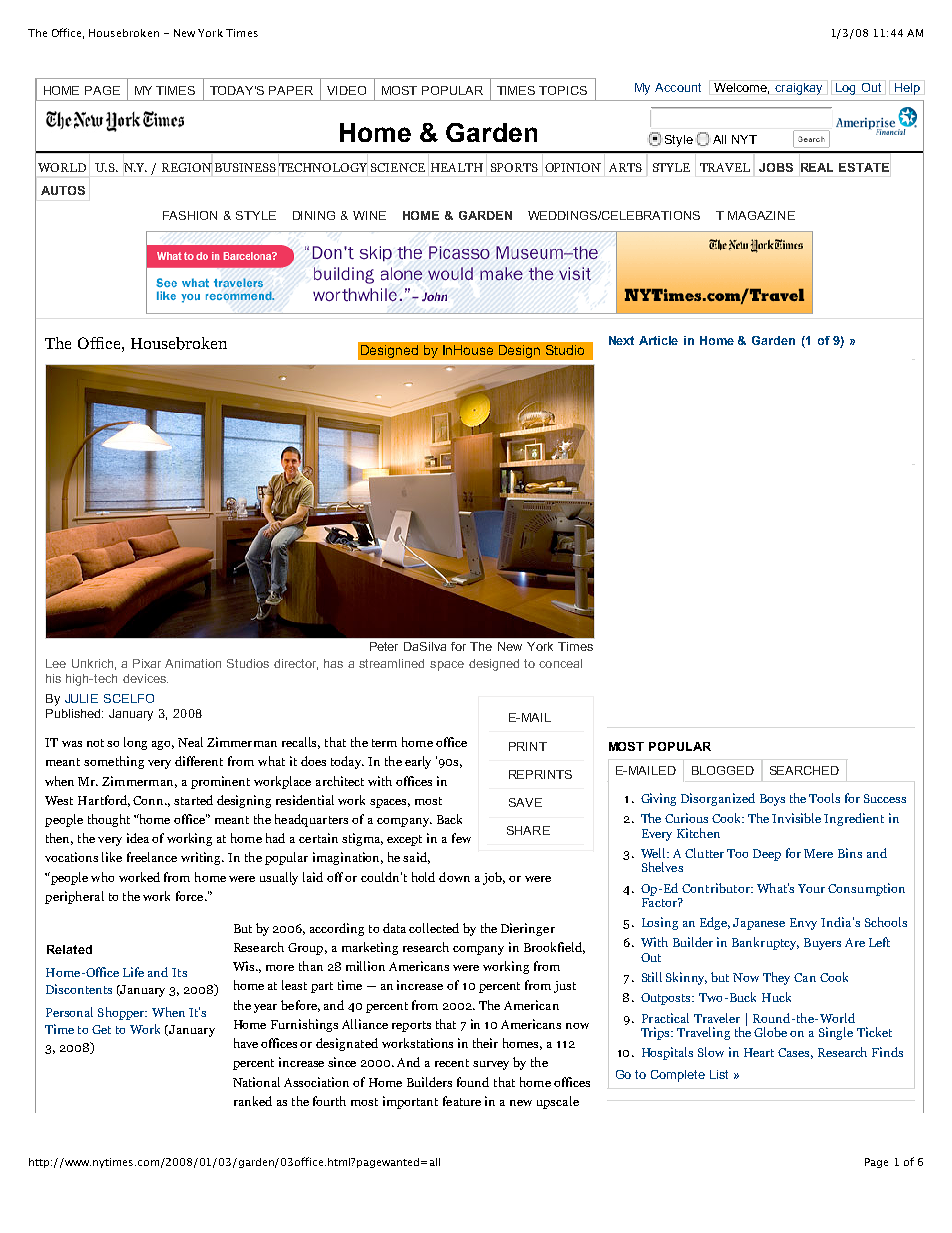  What do you see at coordinates (491, 1065) in the image?
I see `survey` at bounding box center [491, 1065].
